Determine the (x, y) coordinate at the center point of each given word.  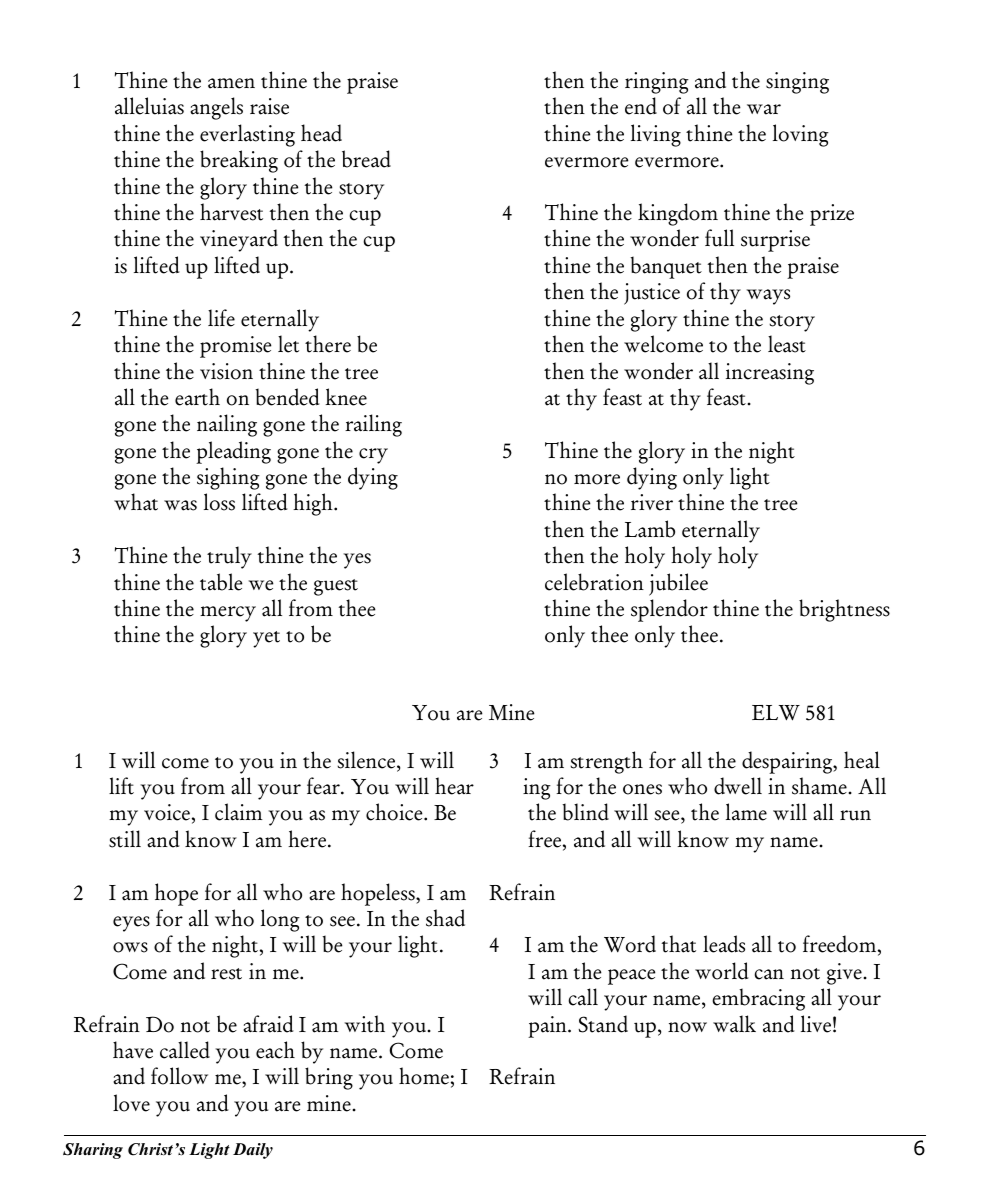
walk (734, 1024)
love (131, 1103)
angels (216, 108)
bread (366, 159)
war (764, 109)
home (424, 1076)
